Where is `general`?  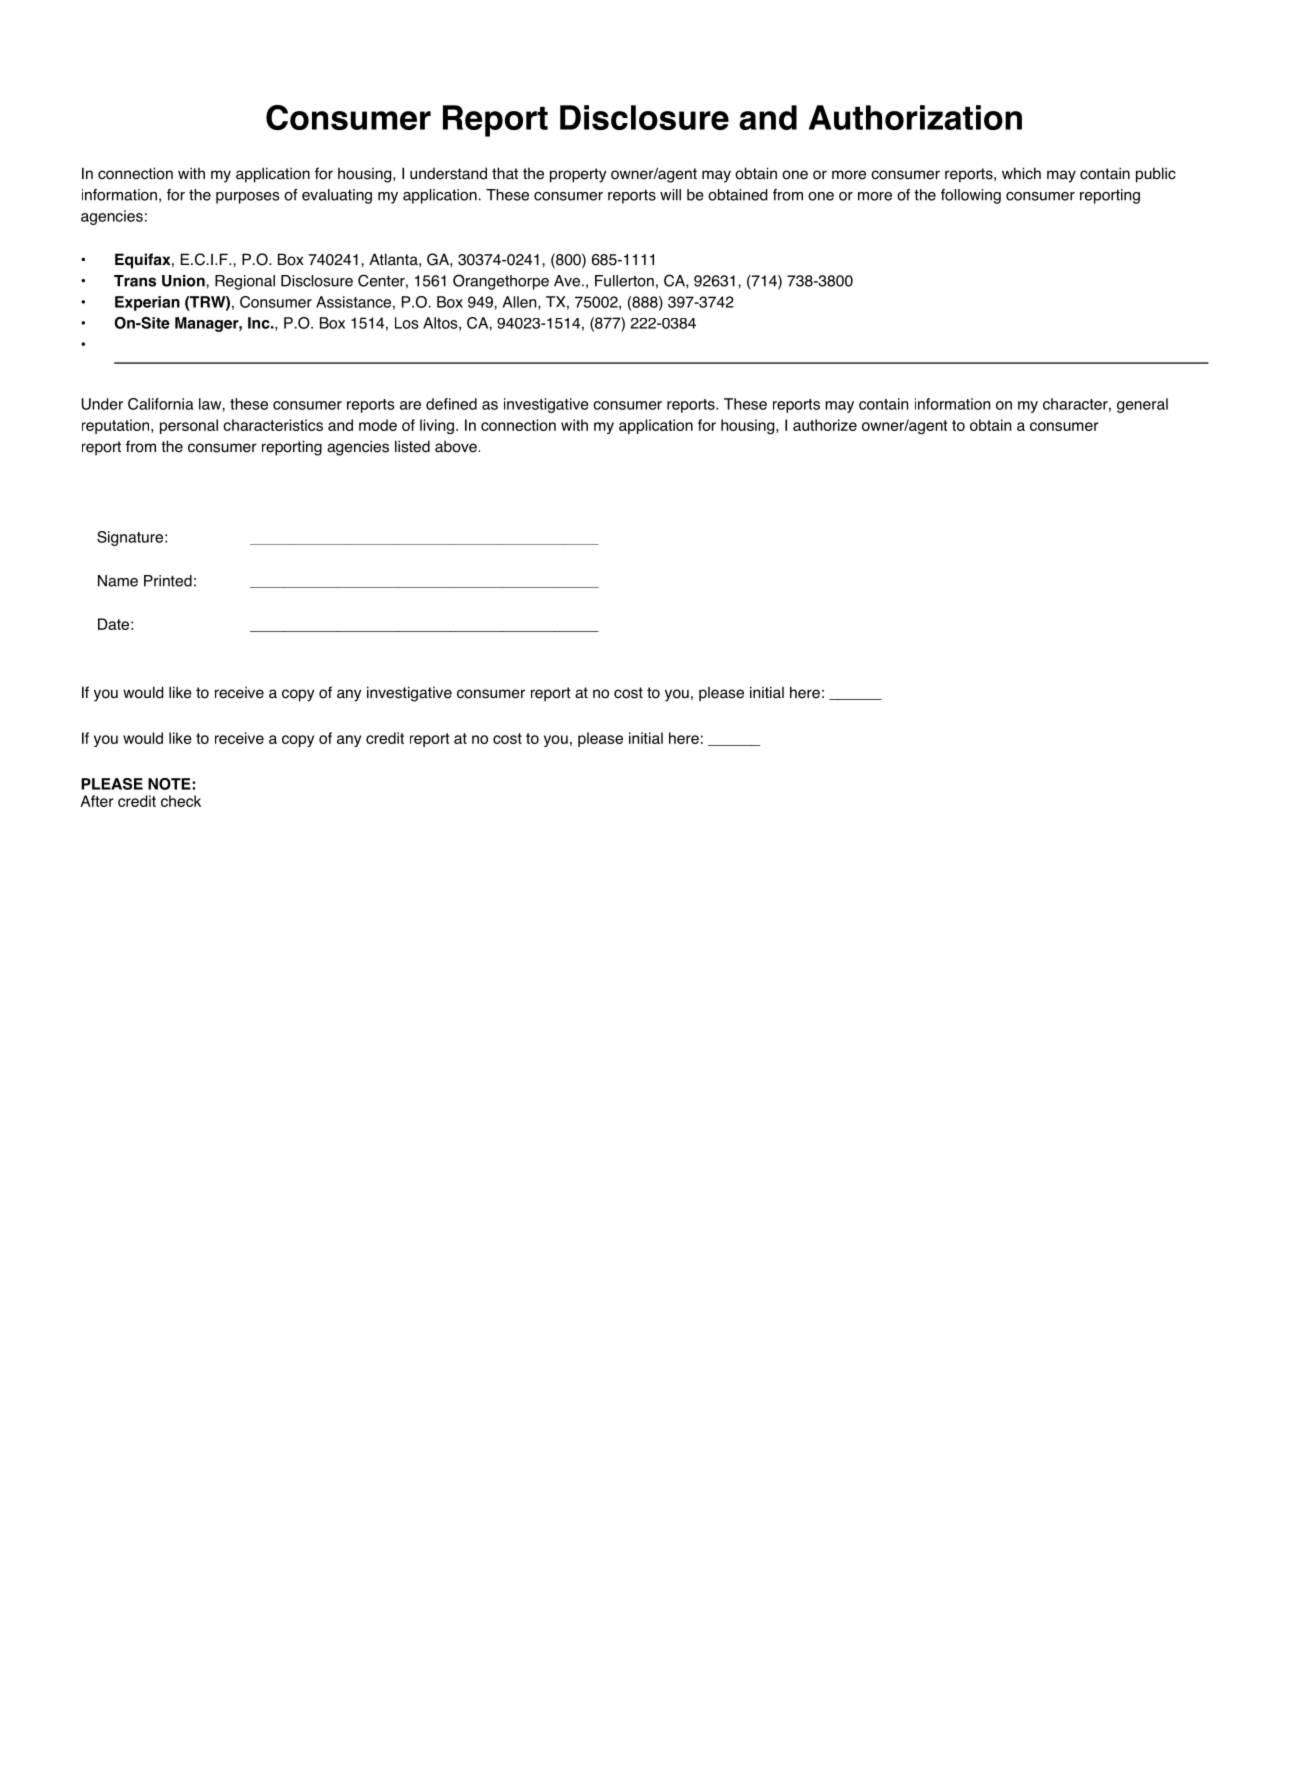
general is located at coordinates (1142, 405).
